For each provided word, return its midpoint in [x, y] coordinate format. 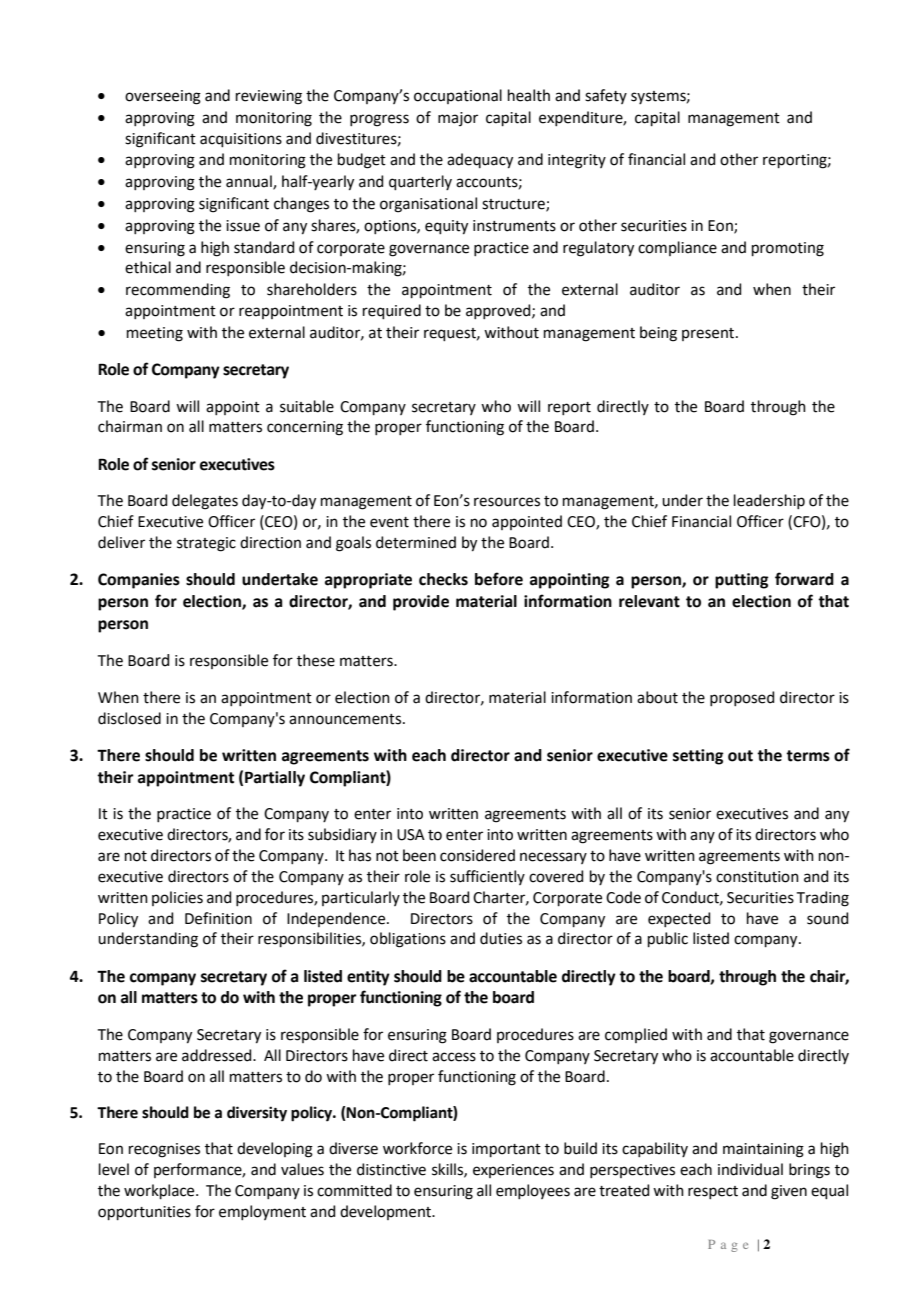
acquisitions [241, 140]
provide [421, 603]
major [458, 119]
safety [606, 96]
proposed [742, 698]
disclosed [129, 718]
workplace [160, 1191]
